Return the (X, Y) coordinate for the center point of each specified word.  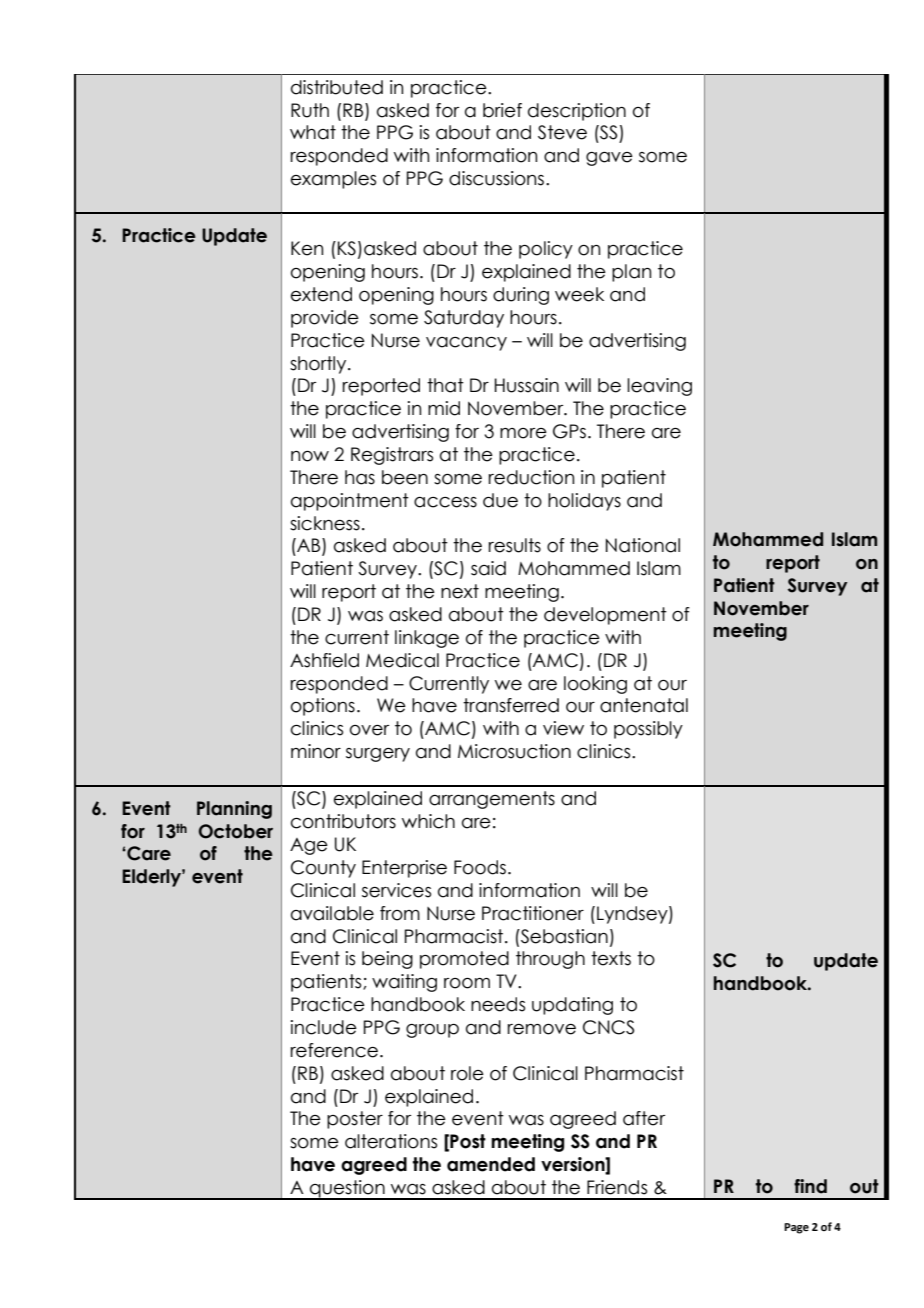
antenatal (644, 705)
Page (796, 1228)
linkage (427, 639)
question (347, 1190)
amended (491, 1164)
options (323, 707)
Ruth (310, 110)
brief (502, 110)
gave (609, 159)
